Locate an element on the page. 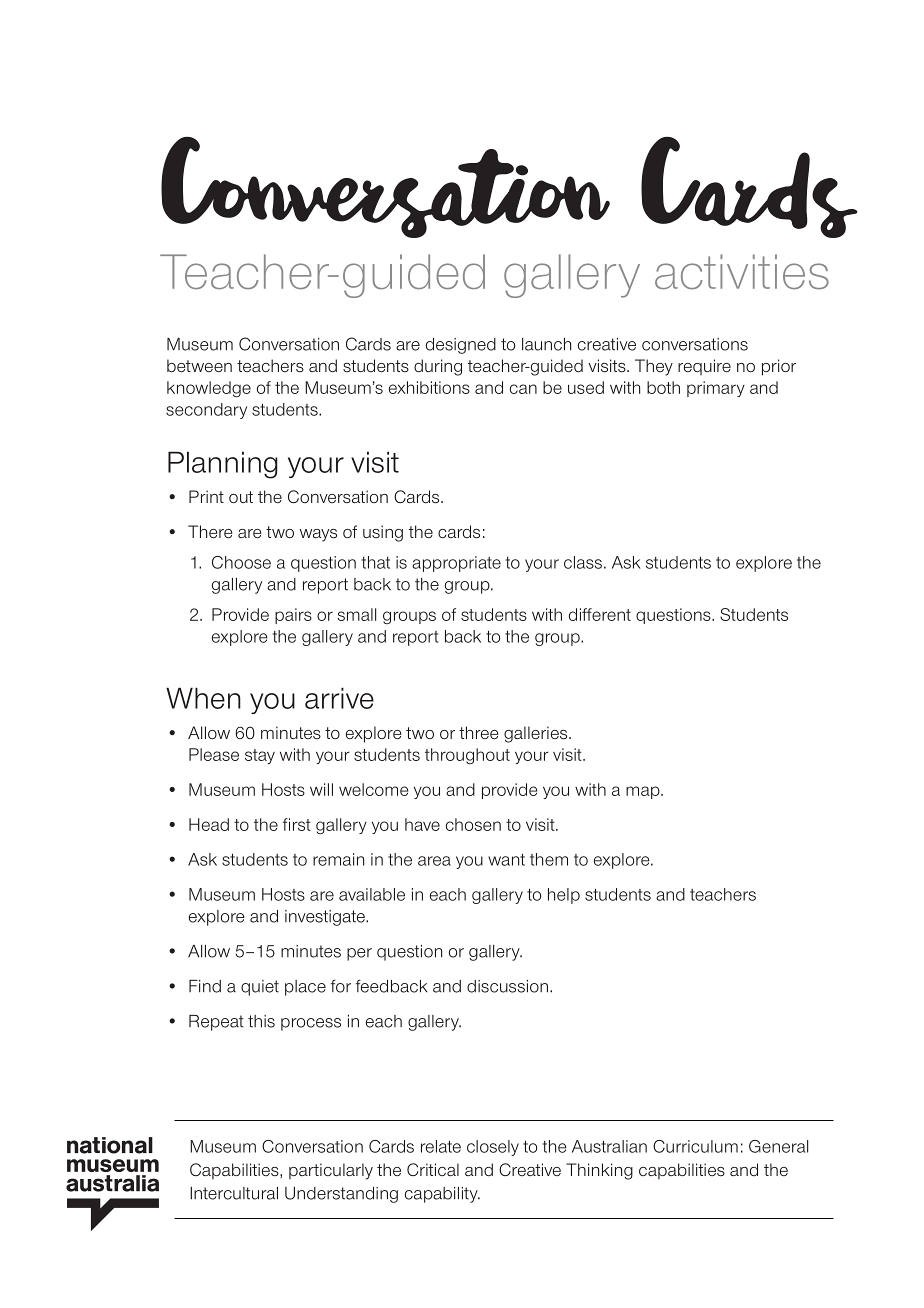 This document has width=924, height=1308. map is located at coordinates (644, 792).
